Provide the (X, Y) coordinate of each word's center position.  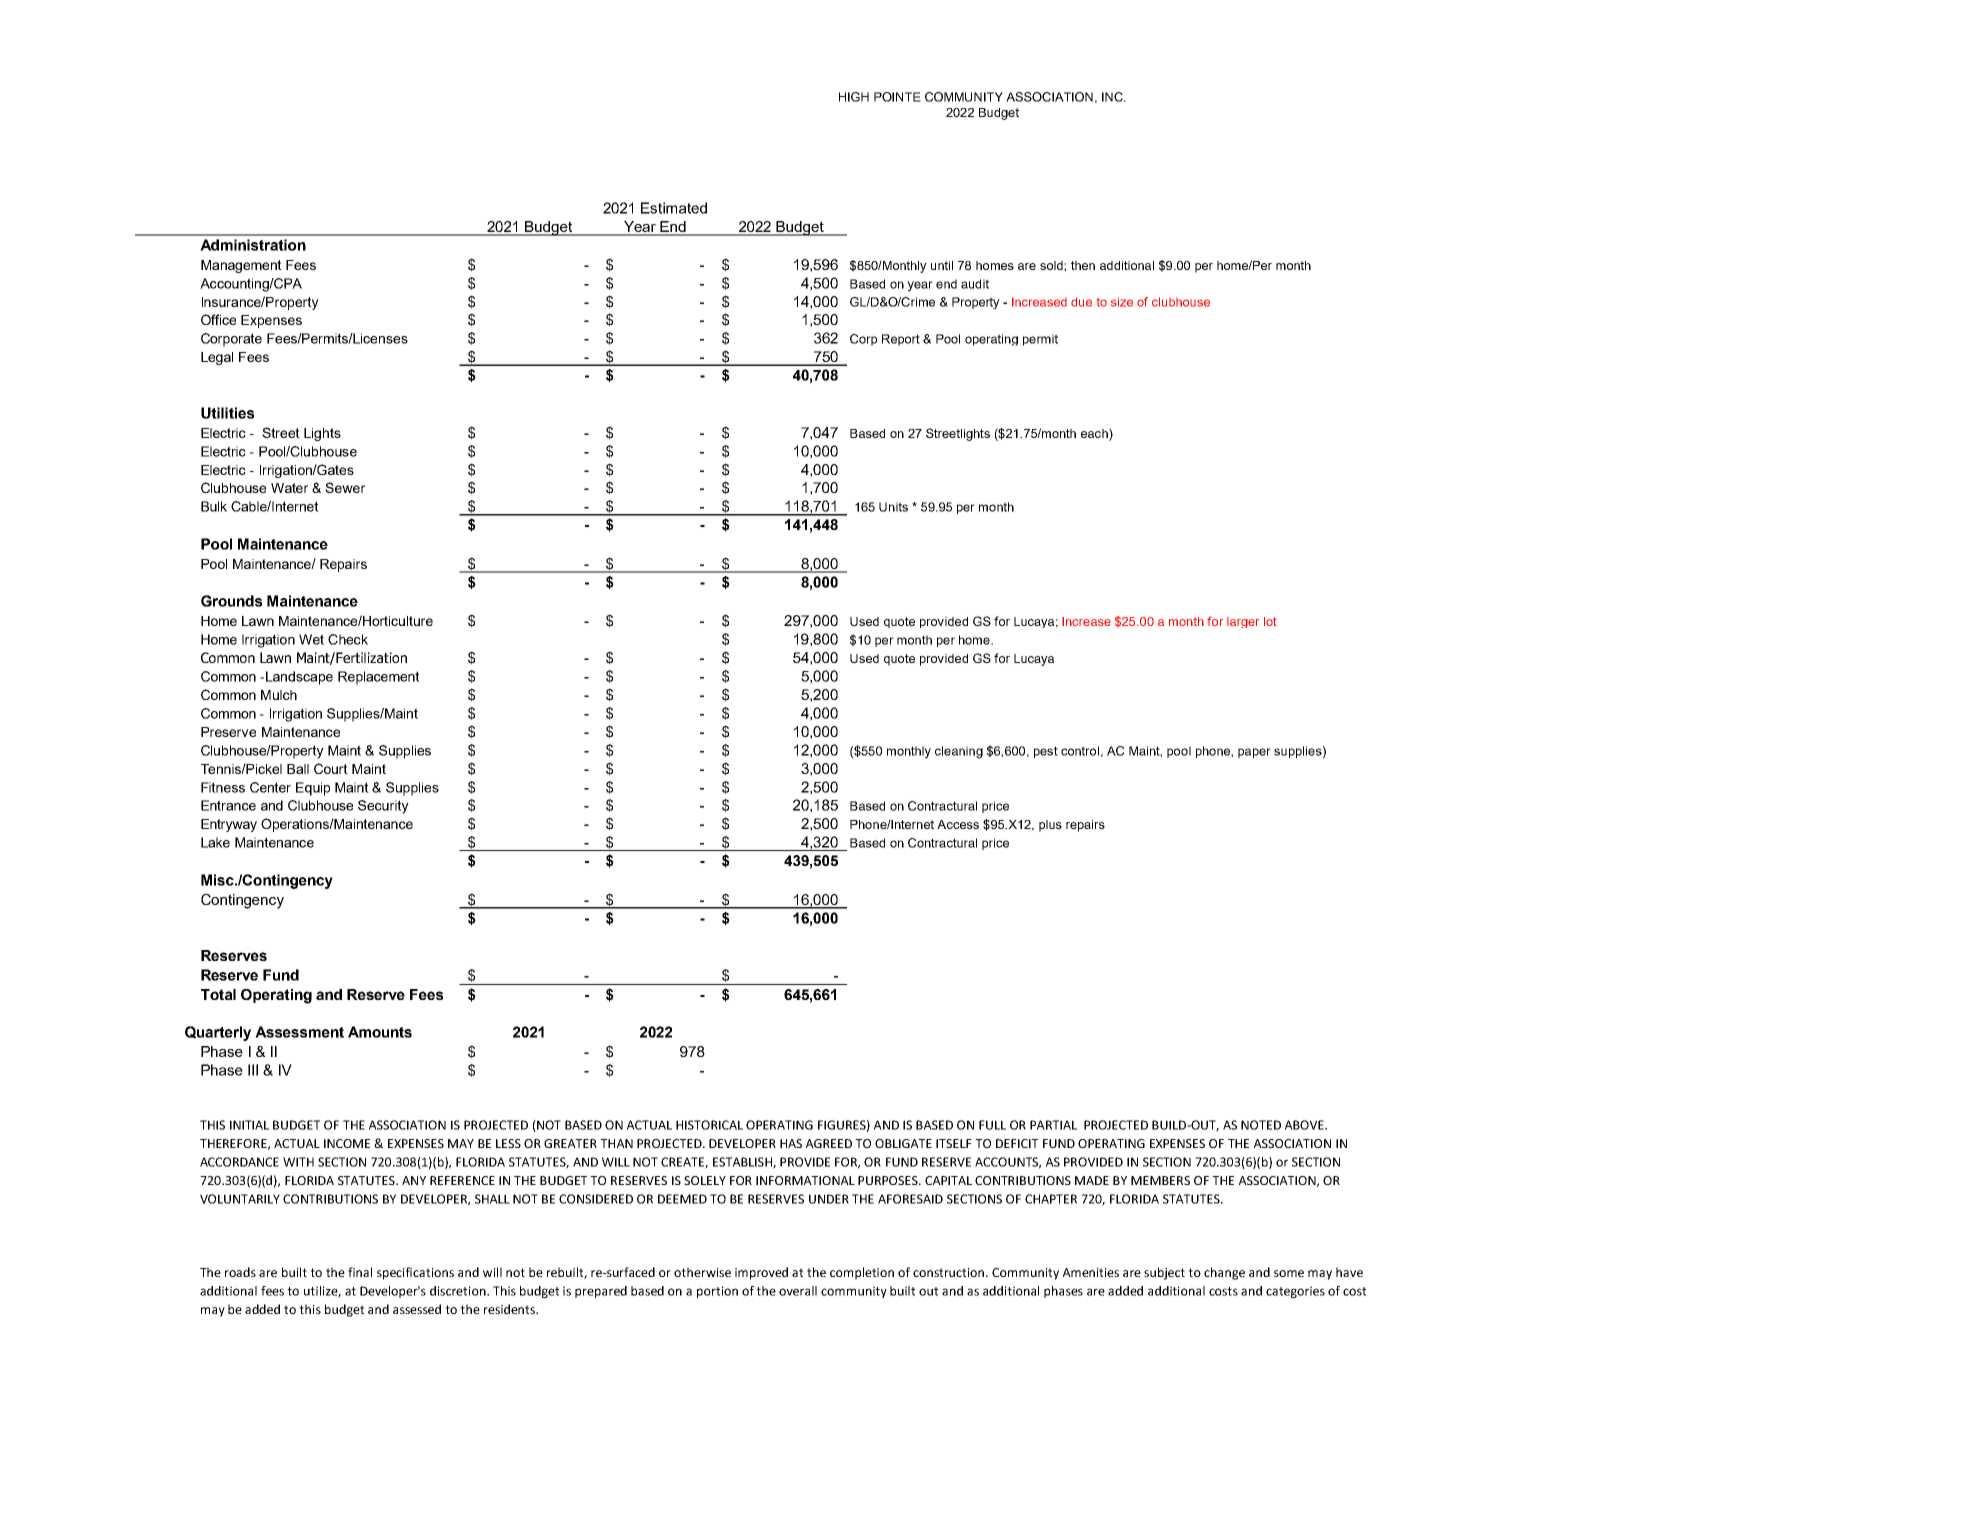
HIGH (854, 97)
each (1095, 433)
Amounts (380, 1032)
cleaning (959, 752)
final (360, 1272)
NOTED (1261, 1125)
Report (901, 340)
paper (1254, 753)
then (1083, 265)
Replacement (379, 678)
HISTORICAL (709, 1125)
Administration (253, 245)
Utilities (227, 413)
